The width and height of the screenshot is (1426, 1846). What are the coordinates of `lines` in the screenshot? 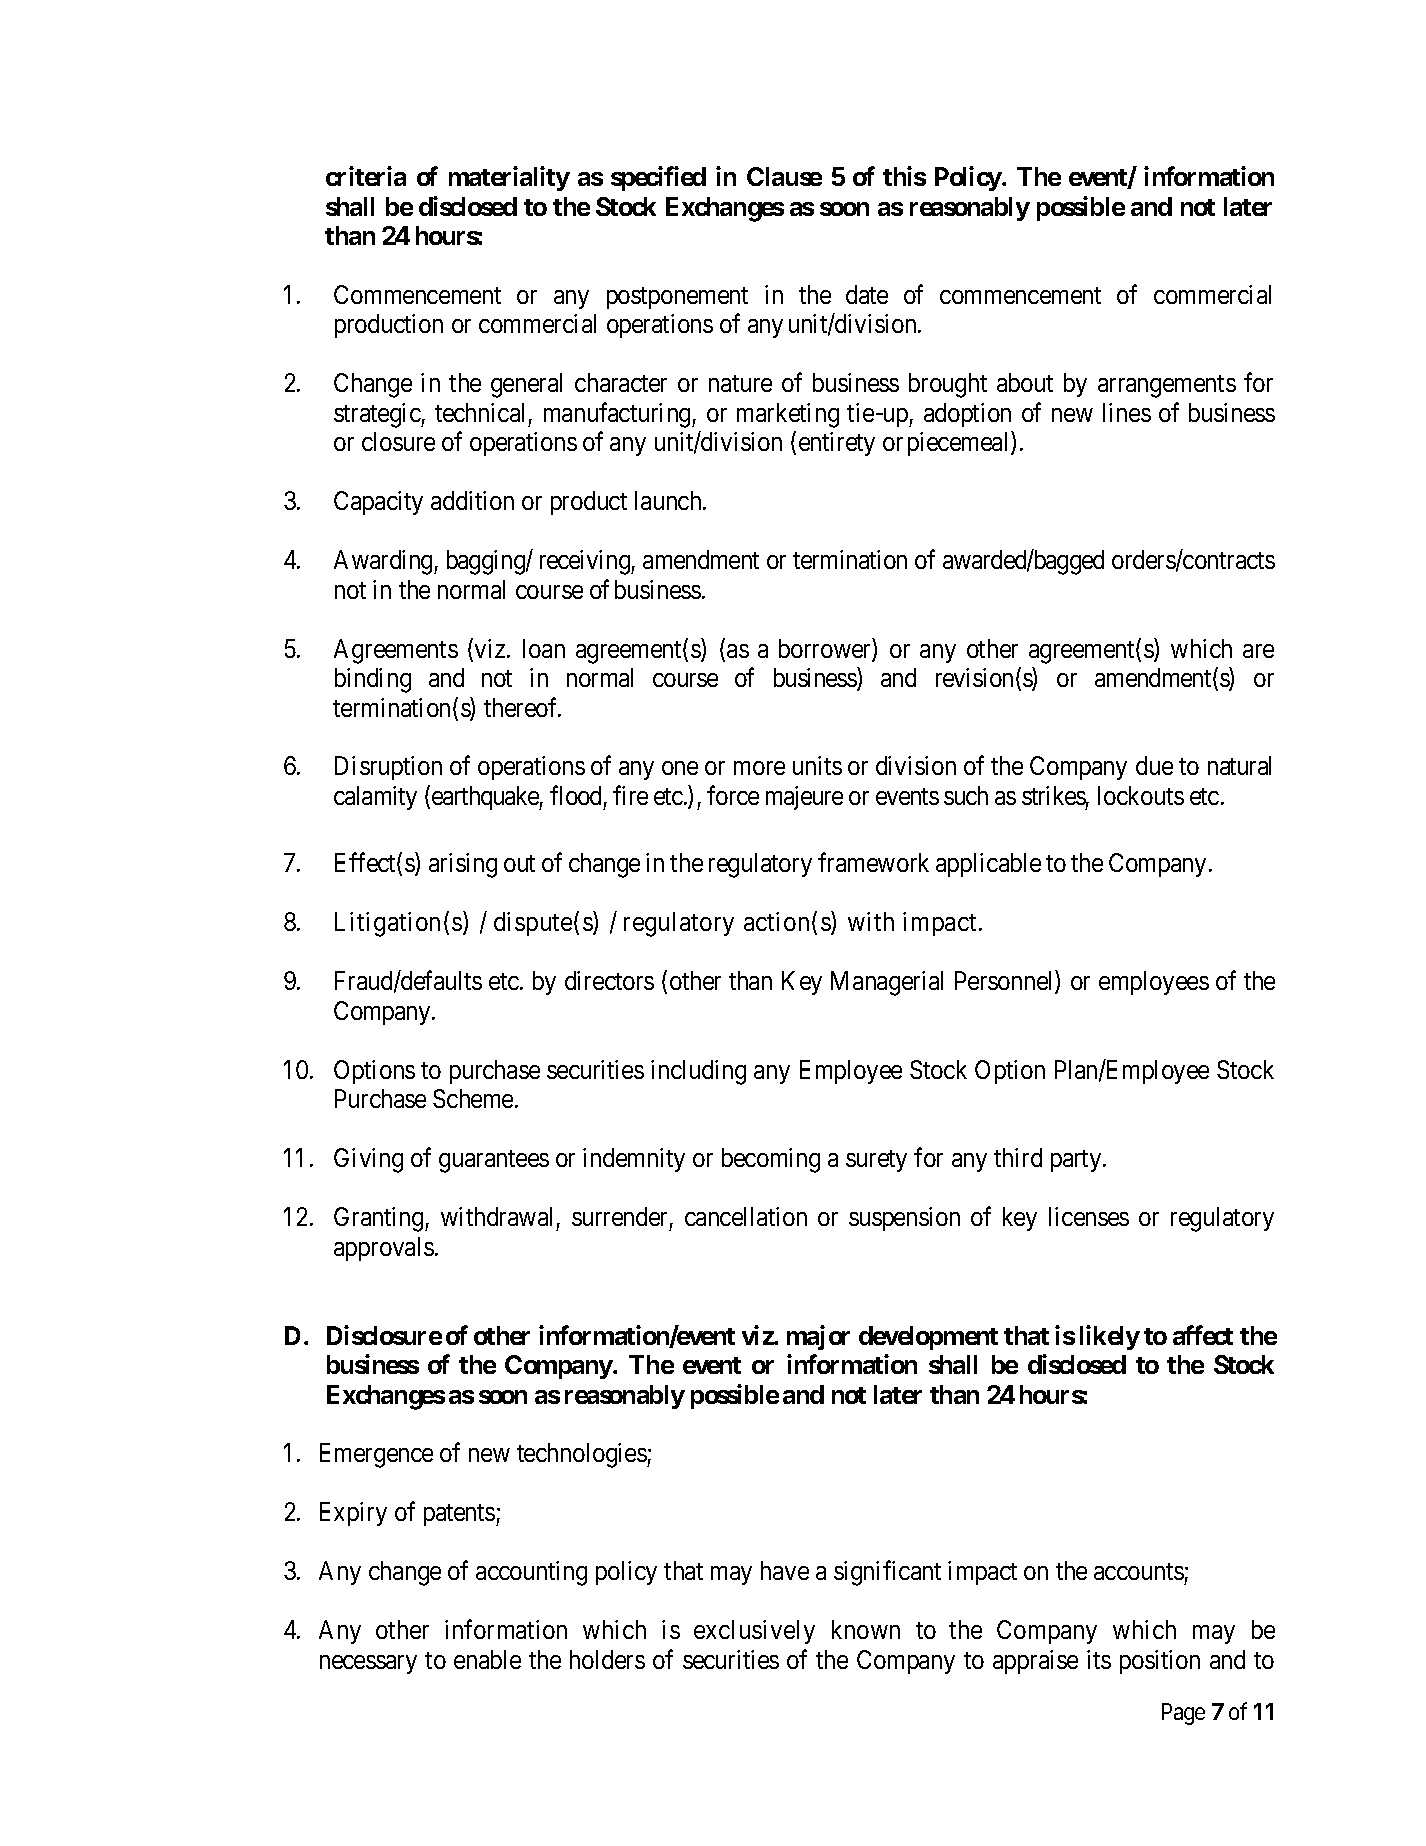 It's located at (1127, 412).
